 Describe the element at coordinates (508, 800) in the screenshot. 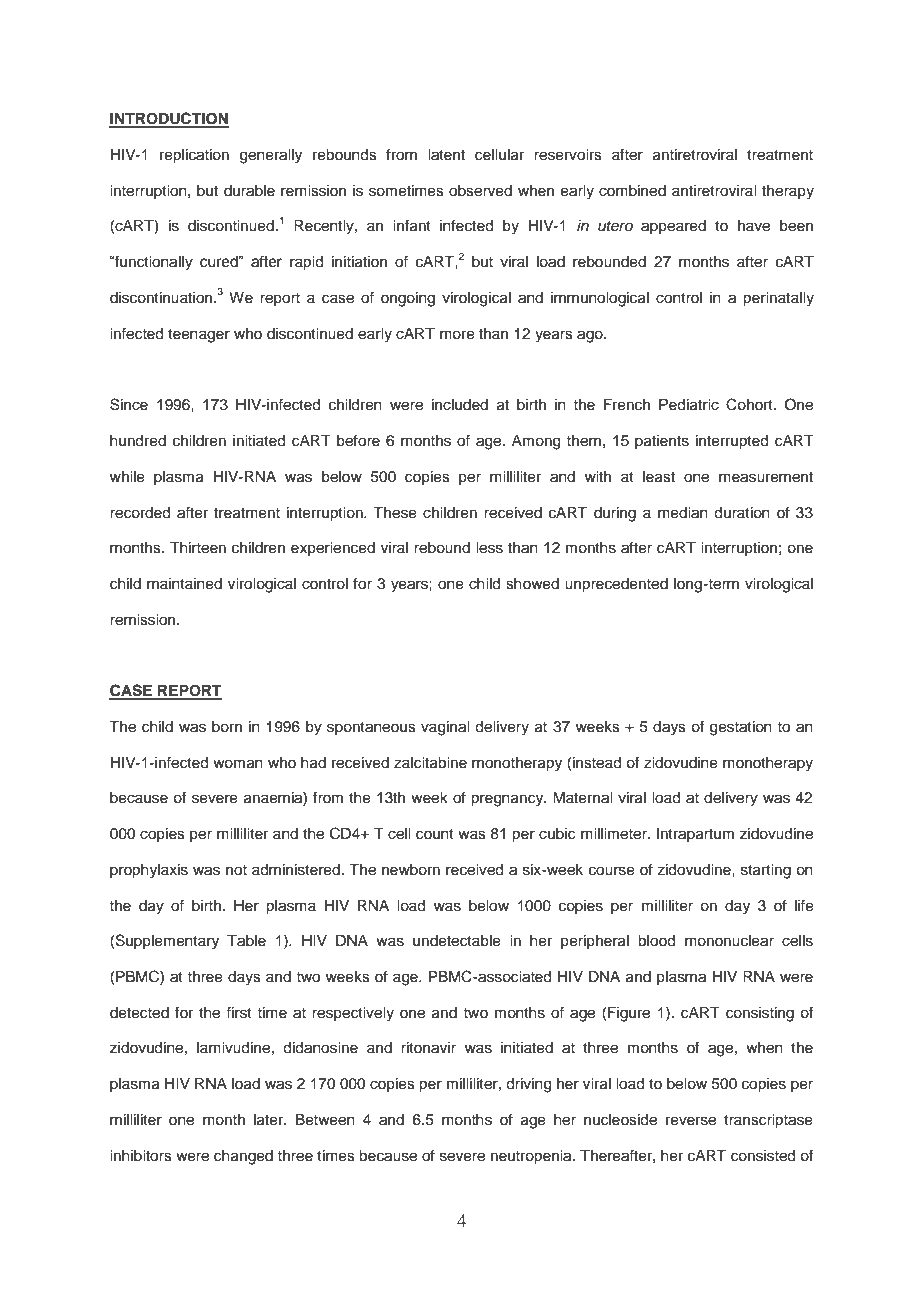

I see `pregnancy` at that location.
